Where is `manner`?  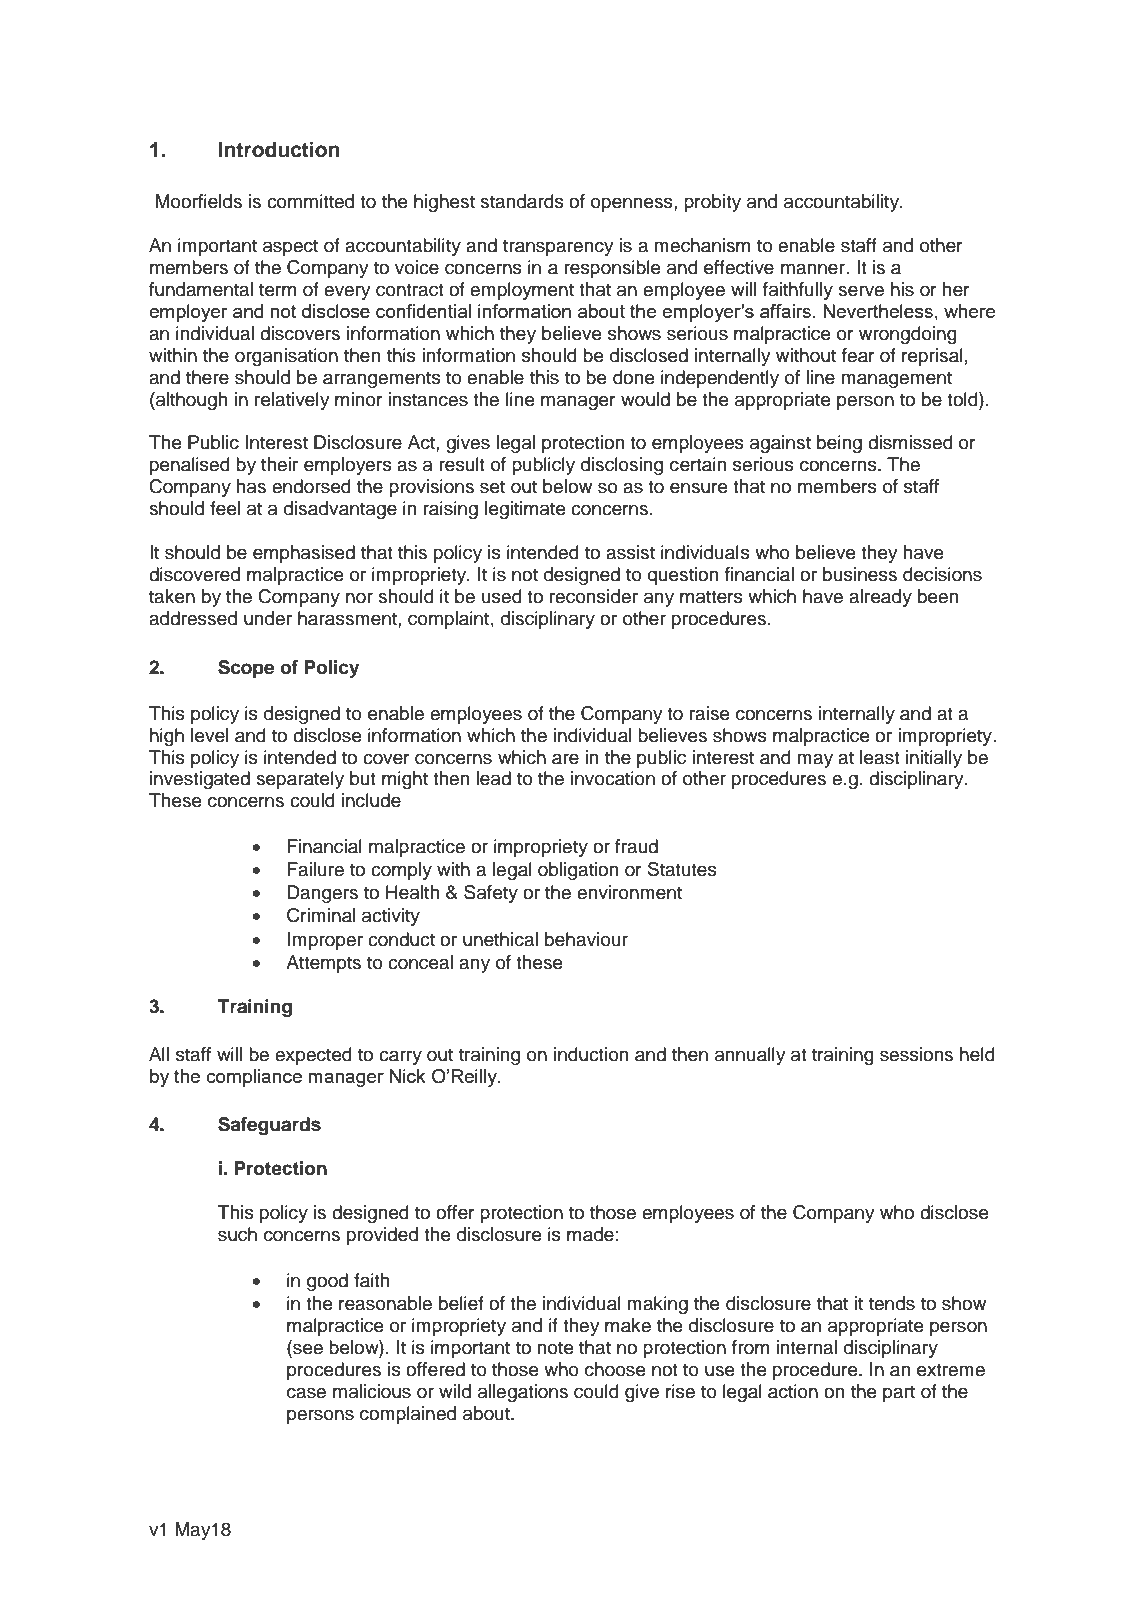
manner is located at coordinates (813, 269).
